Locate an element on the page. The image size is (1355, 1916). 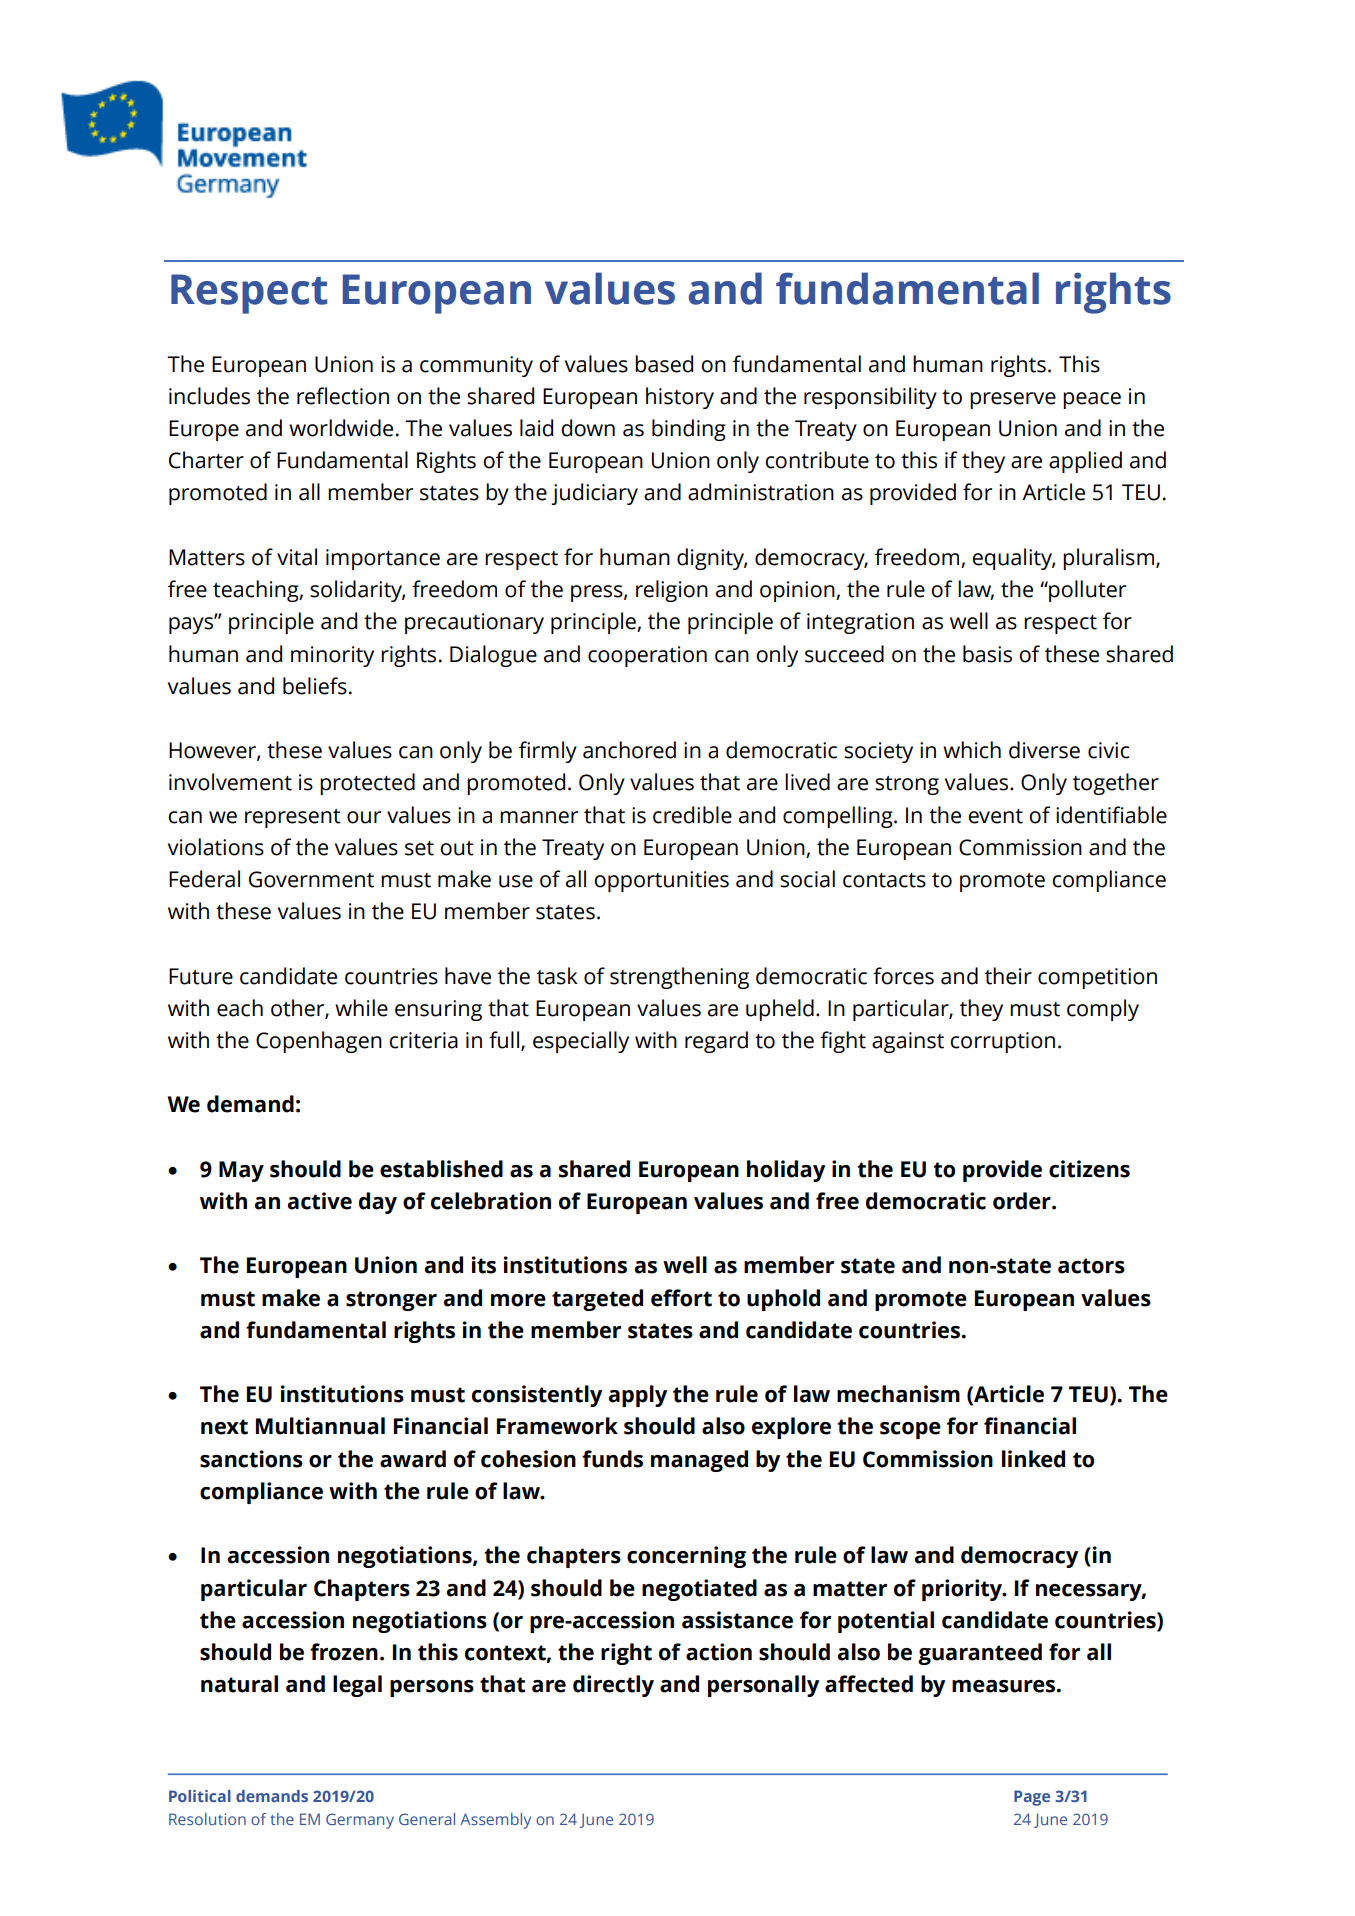
Page is located at coordinates (1032, 1798).
